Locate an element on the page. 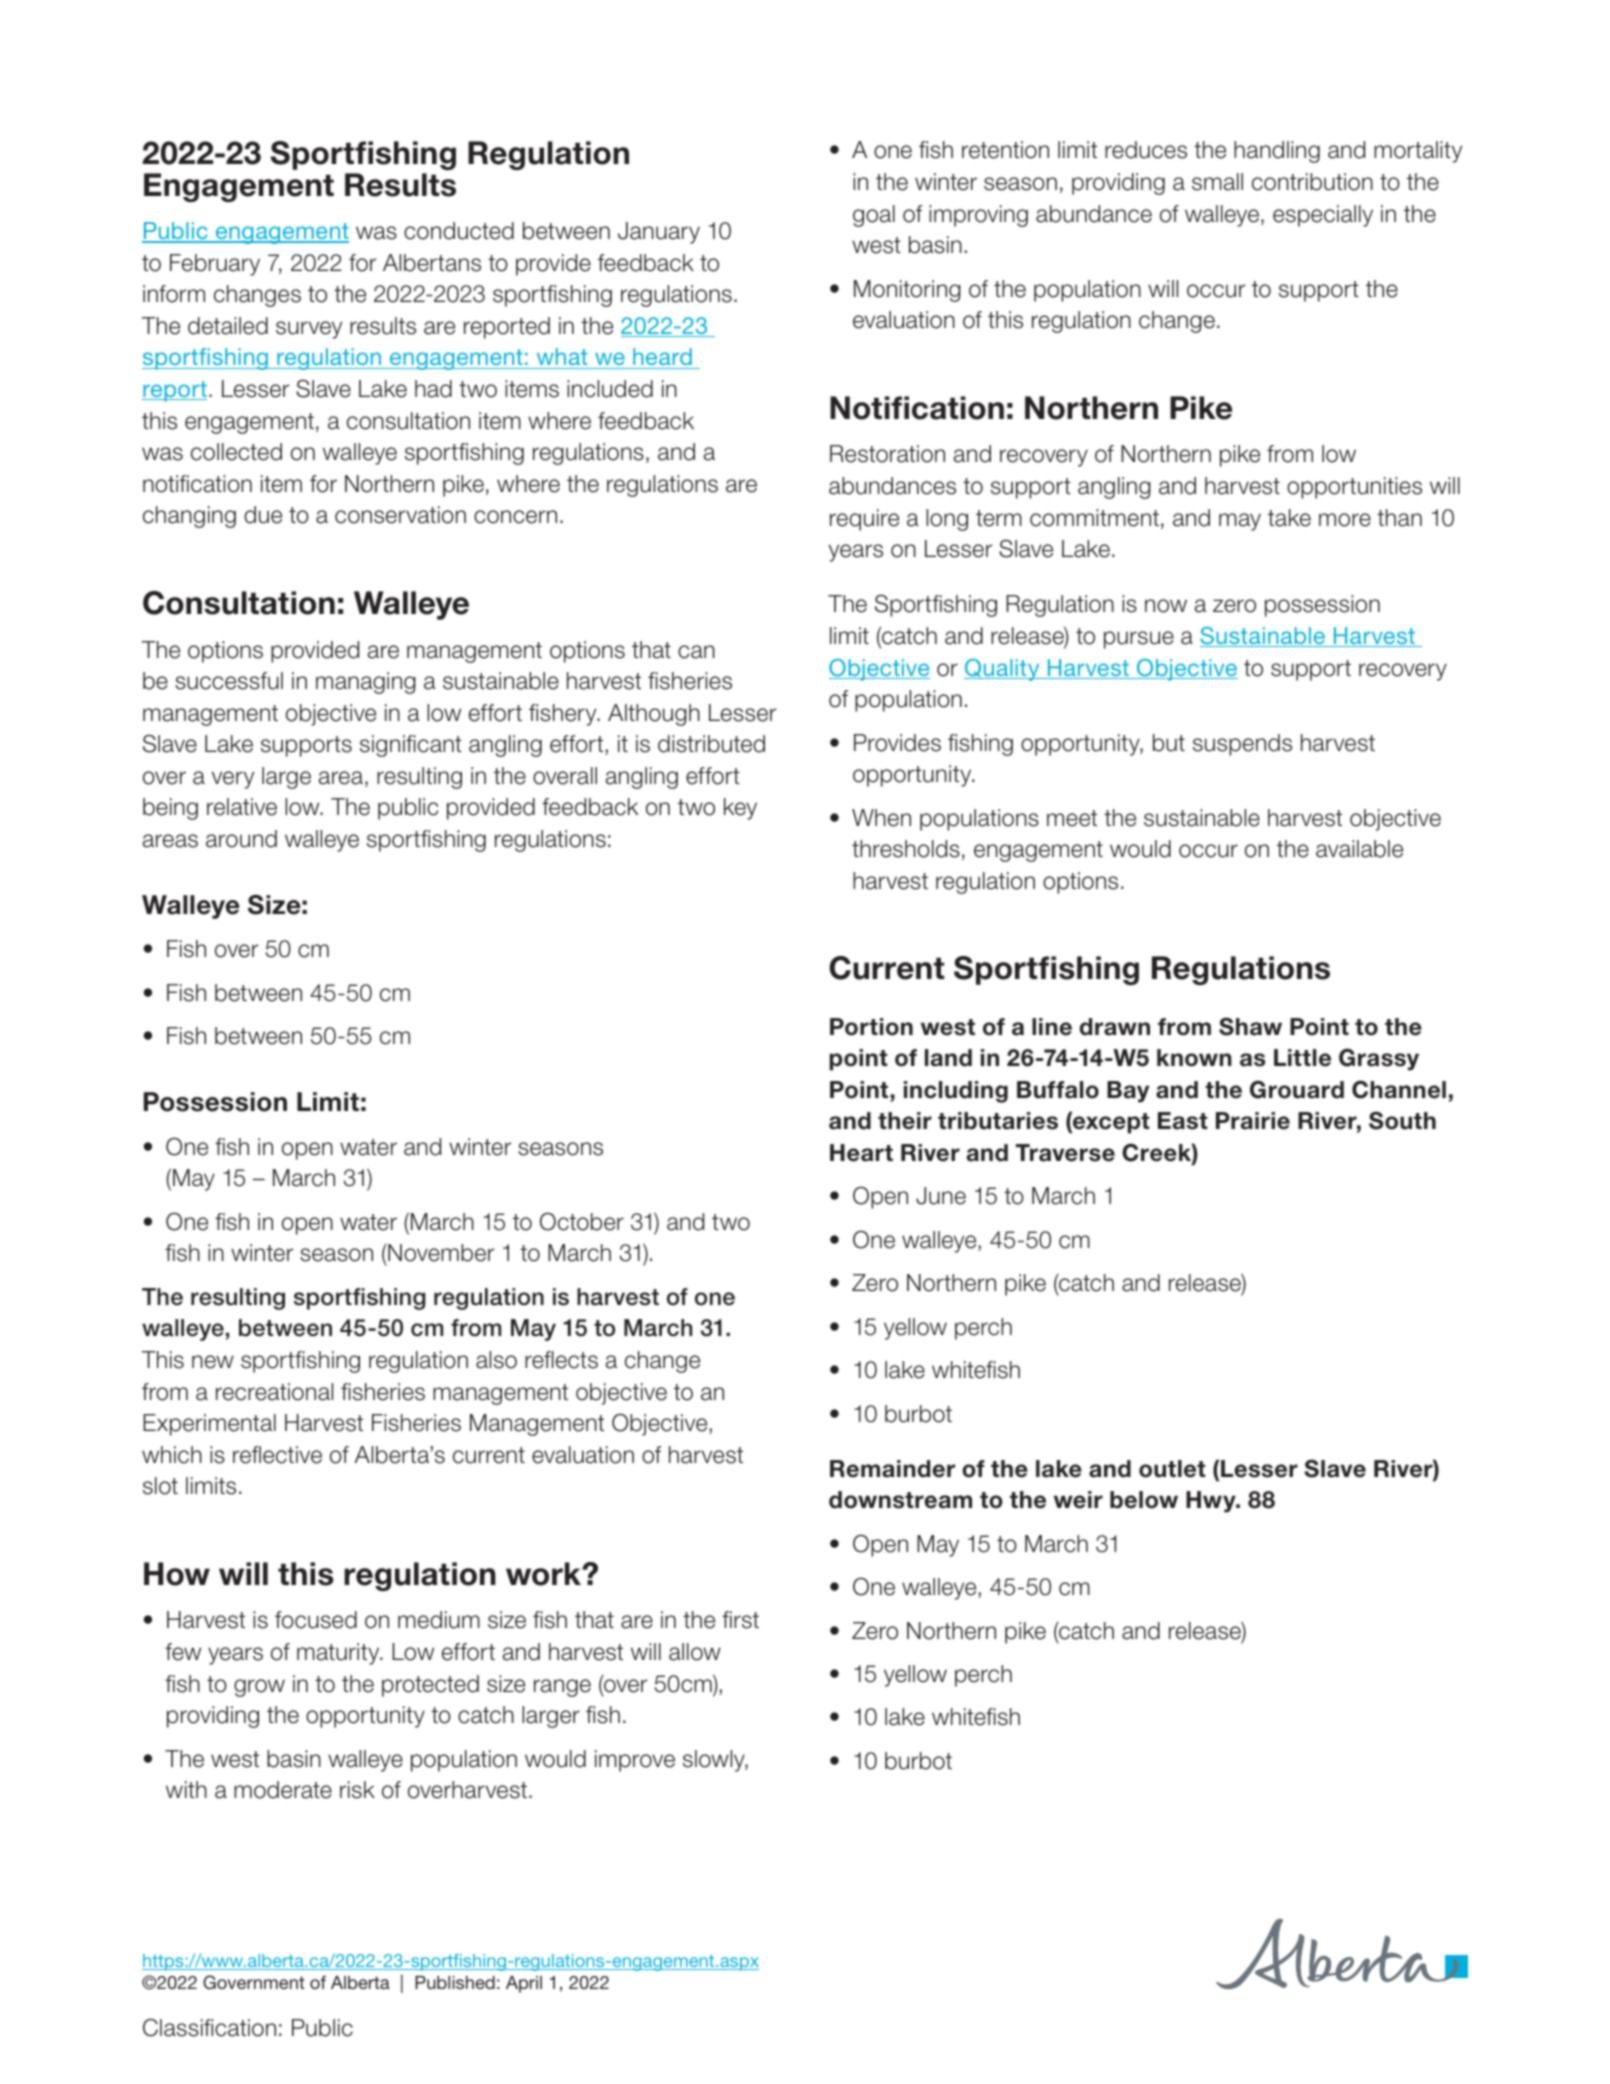 Image resolution: width=1610 pixels, height=2084 pixels. Classification is located at coordinates (209, 2027).
